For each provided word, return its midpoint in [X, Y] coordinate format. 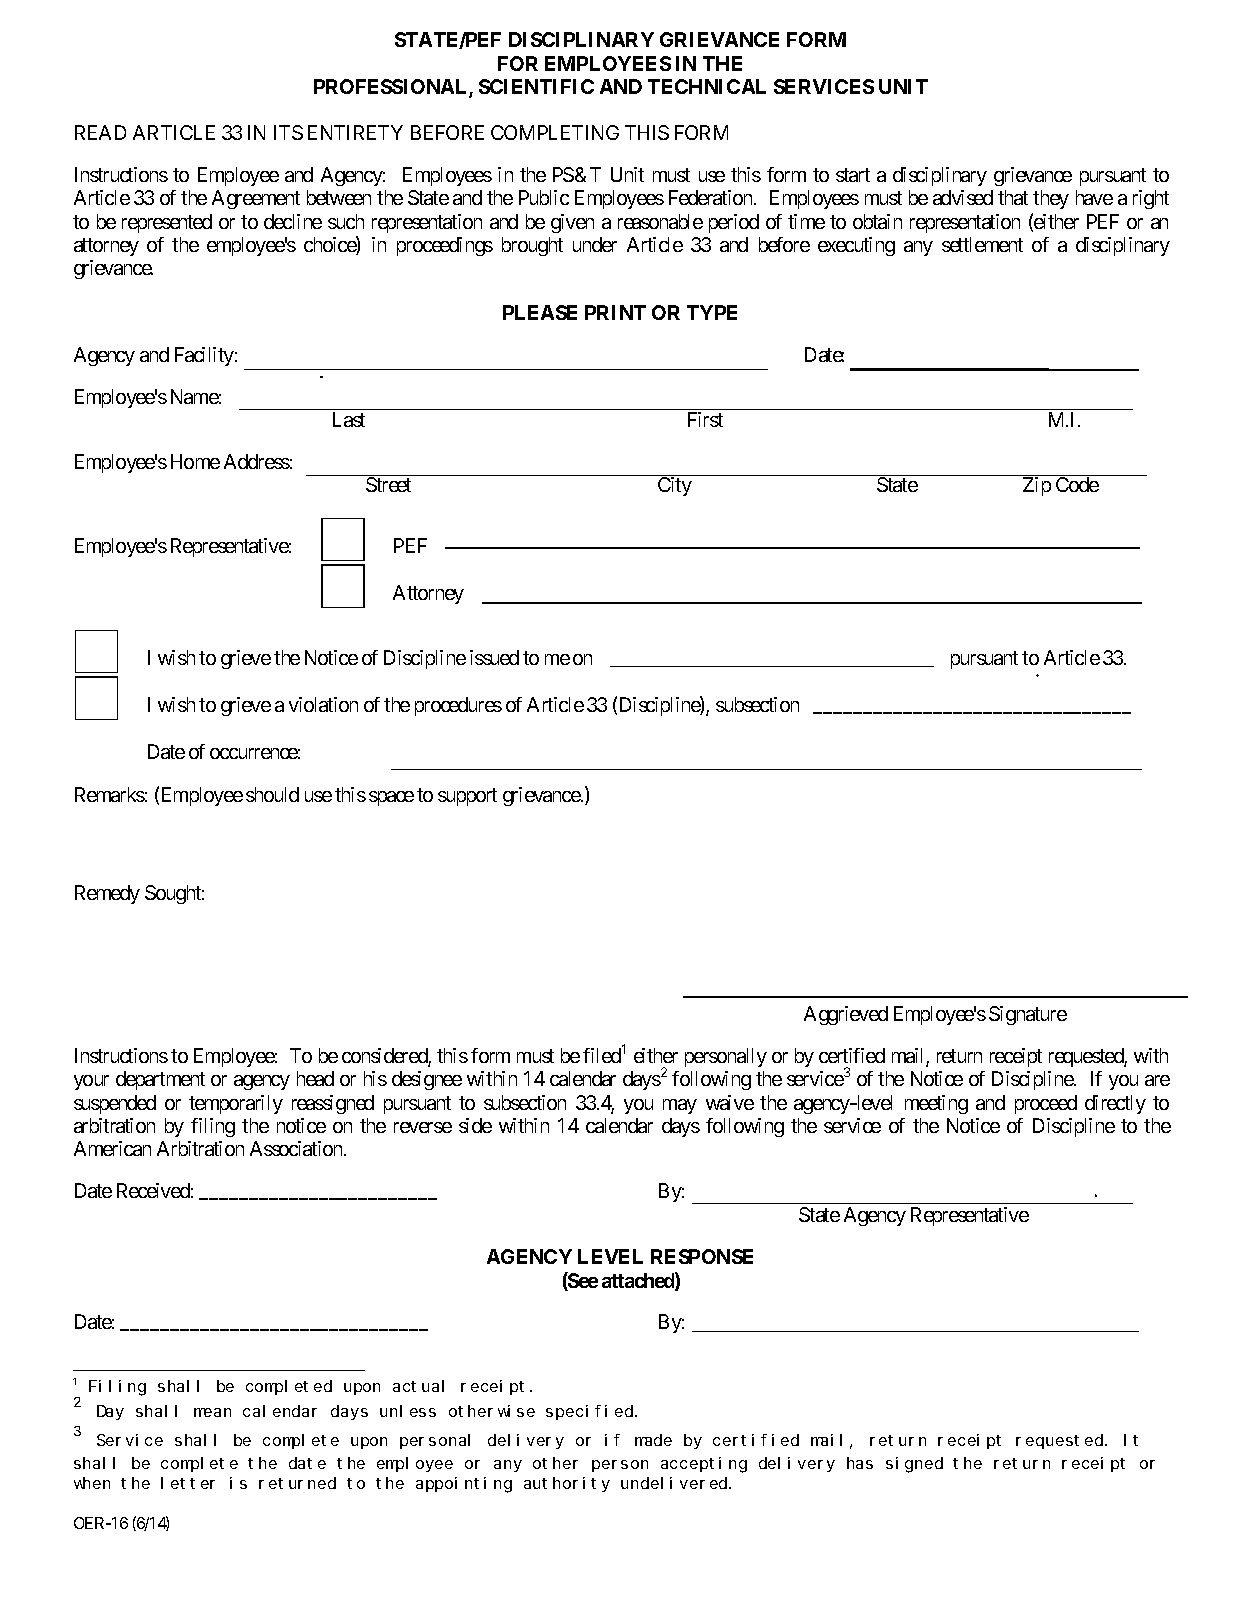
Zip [1037, 486]
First [705, 419]
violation [323, 704]
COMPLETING [555, 132]
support [467, 797]
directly [1115, 1104]
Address [257, 461]
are [1157, 1080]
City [675, 486]
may [680, 1106]
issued [494, 657]
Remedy [107, 894]
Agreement [256, 199]
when [92, 1483]
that [1013, 197]
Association [297, 1148]
